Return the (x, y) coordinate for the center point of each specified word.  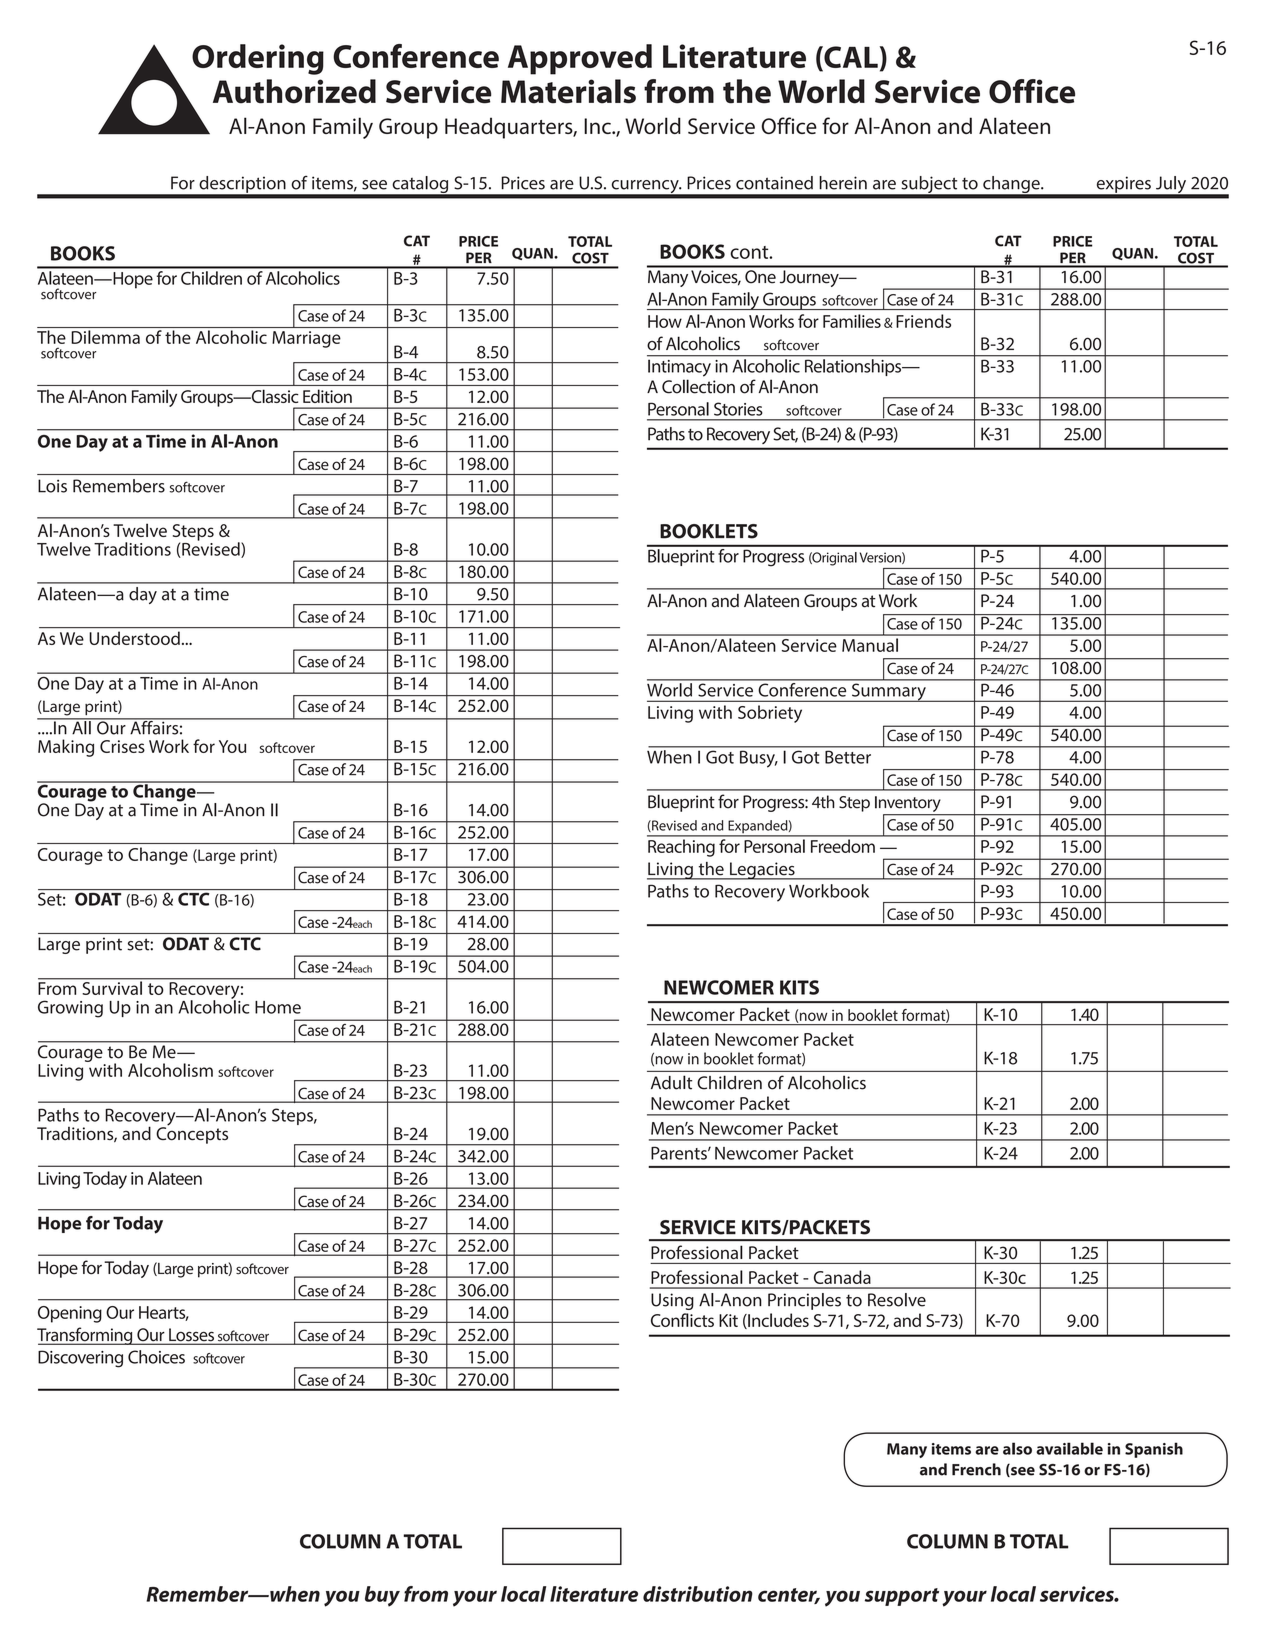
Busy (758, 759)
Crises (122, 746)
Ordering (258, 59)
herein (843, 183)
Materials (568, 91)
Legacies (762, 871)
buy (382, 1596)
